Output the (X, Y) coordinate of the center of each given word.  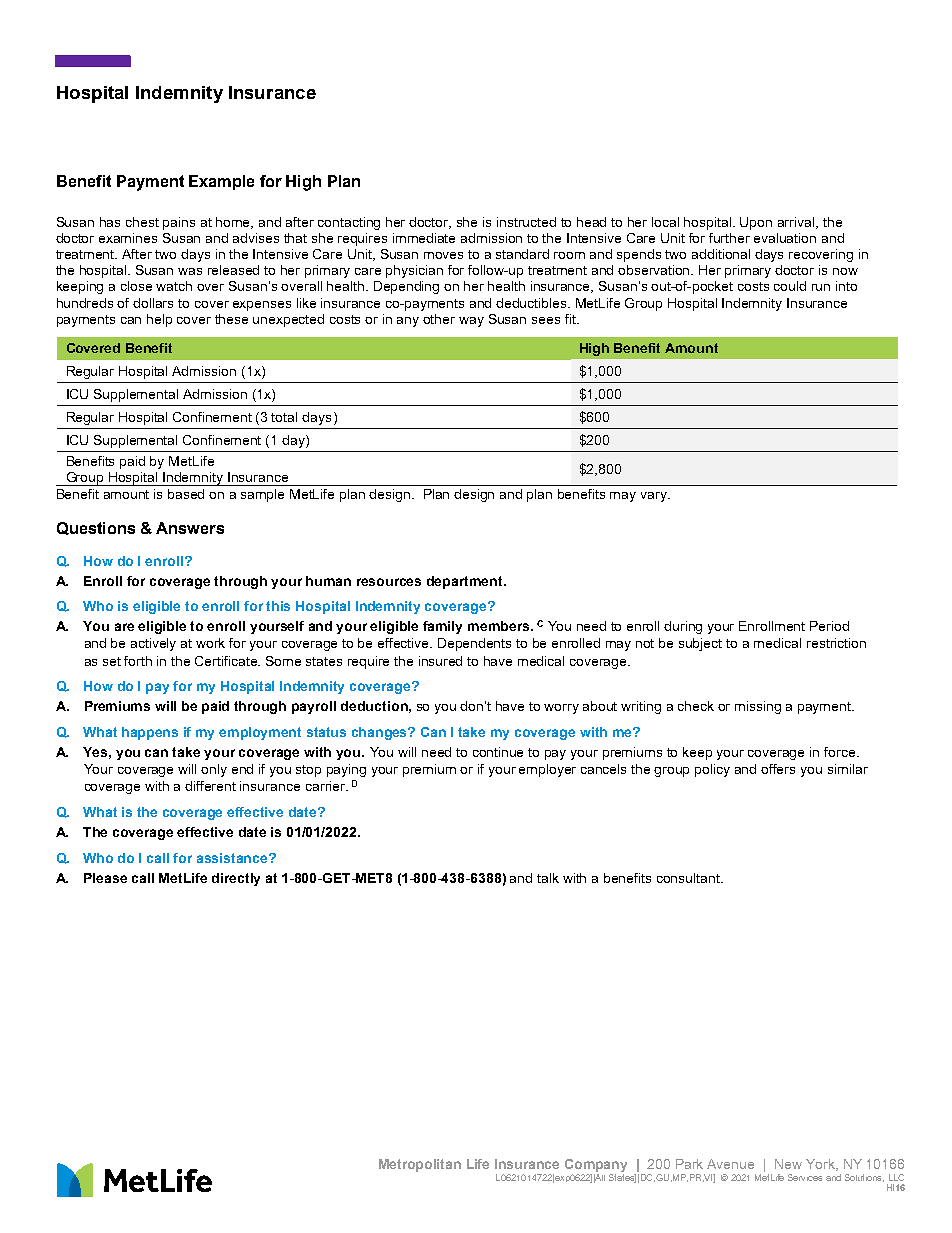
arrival (797, 223)
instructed (526, 222)
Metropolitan (420, 1165)
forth (138, 661)
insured (440, 661)
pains (179, 223)
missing (758, 707)
